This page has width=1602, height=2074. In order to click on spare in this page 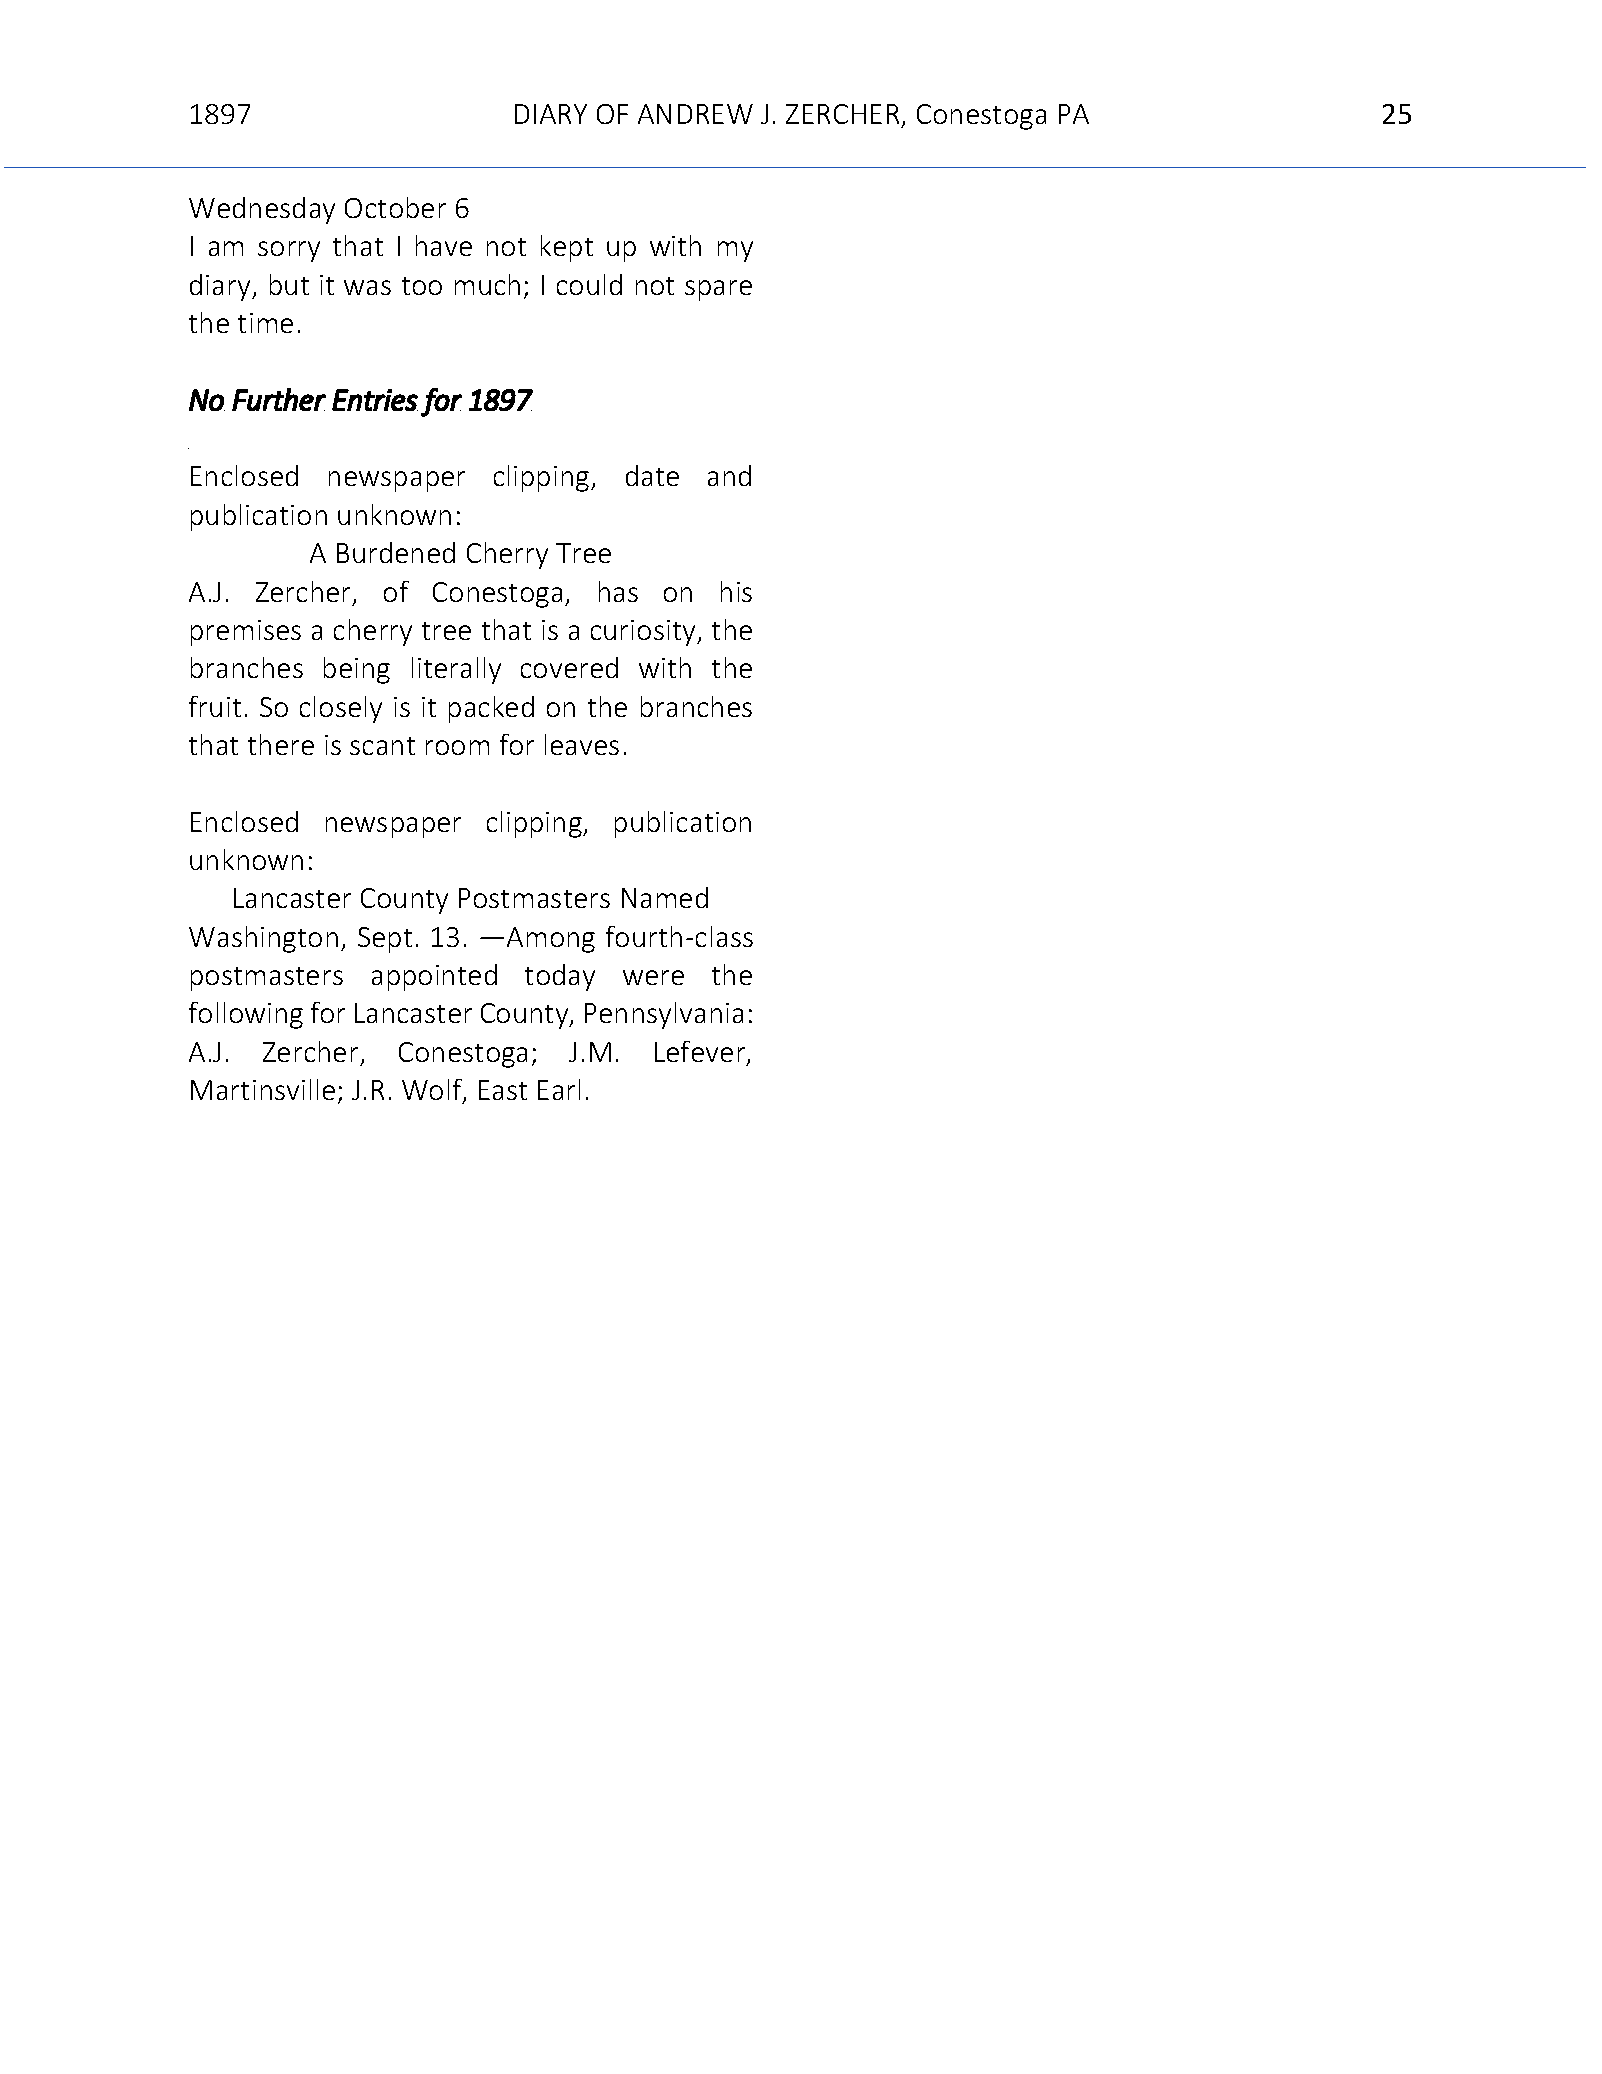, I will do `click(718, 290)`.
